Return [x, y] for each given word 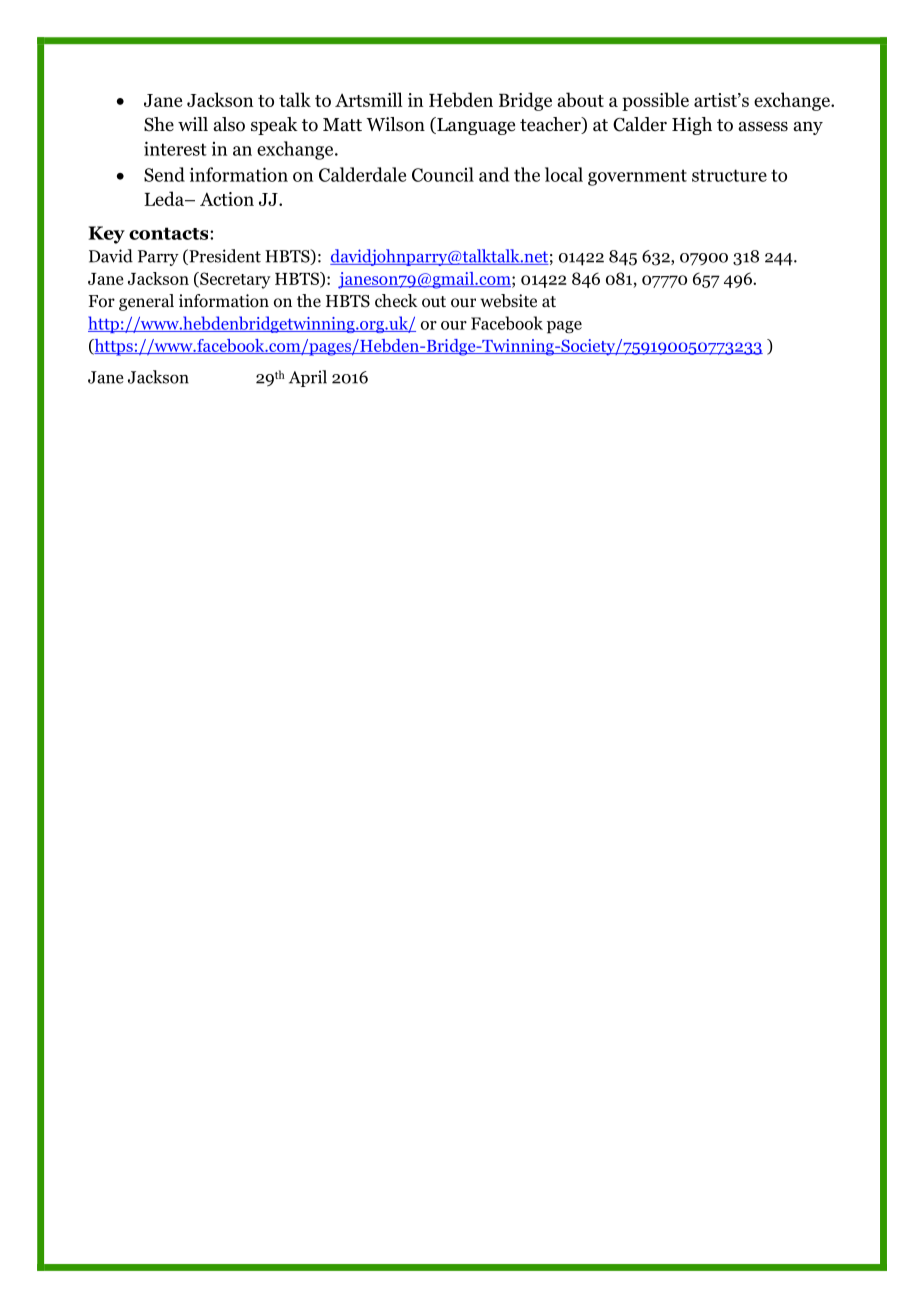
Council [443, 174]
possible [655, 101]
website [508, 301]
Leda [165, 198]
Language [475, 126]
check [396, 301]
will [193, 124]
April [308, 378]
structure [729, 175]
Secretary [234, 280]
